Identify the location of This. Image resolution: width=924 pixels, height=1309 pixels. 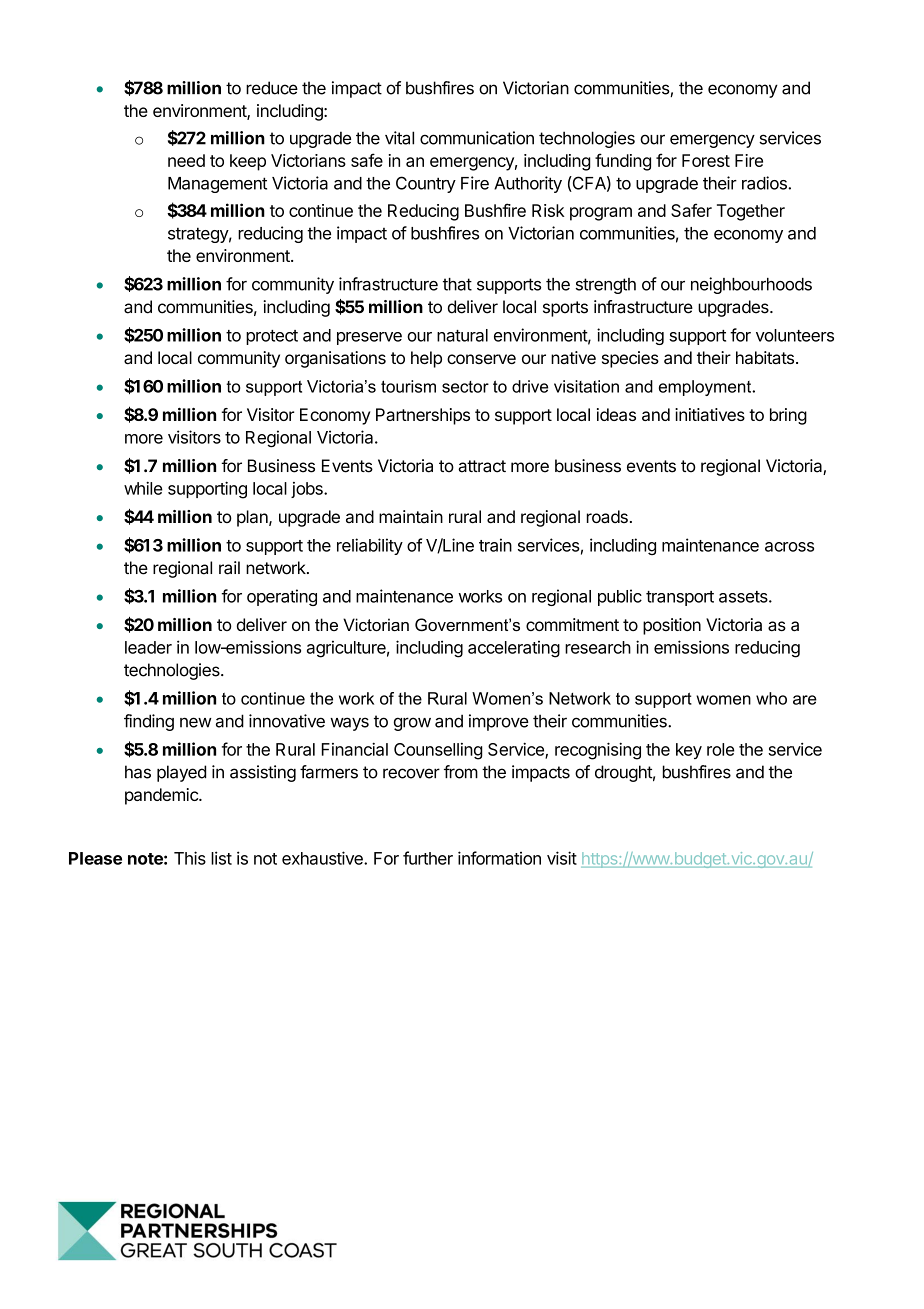
(190, 858).
